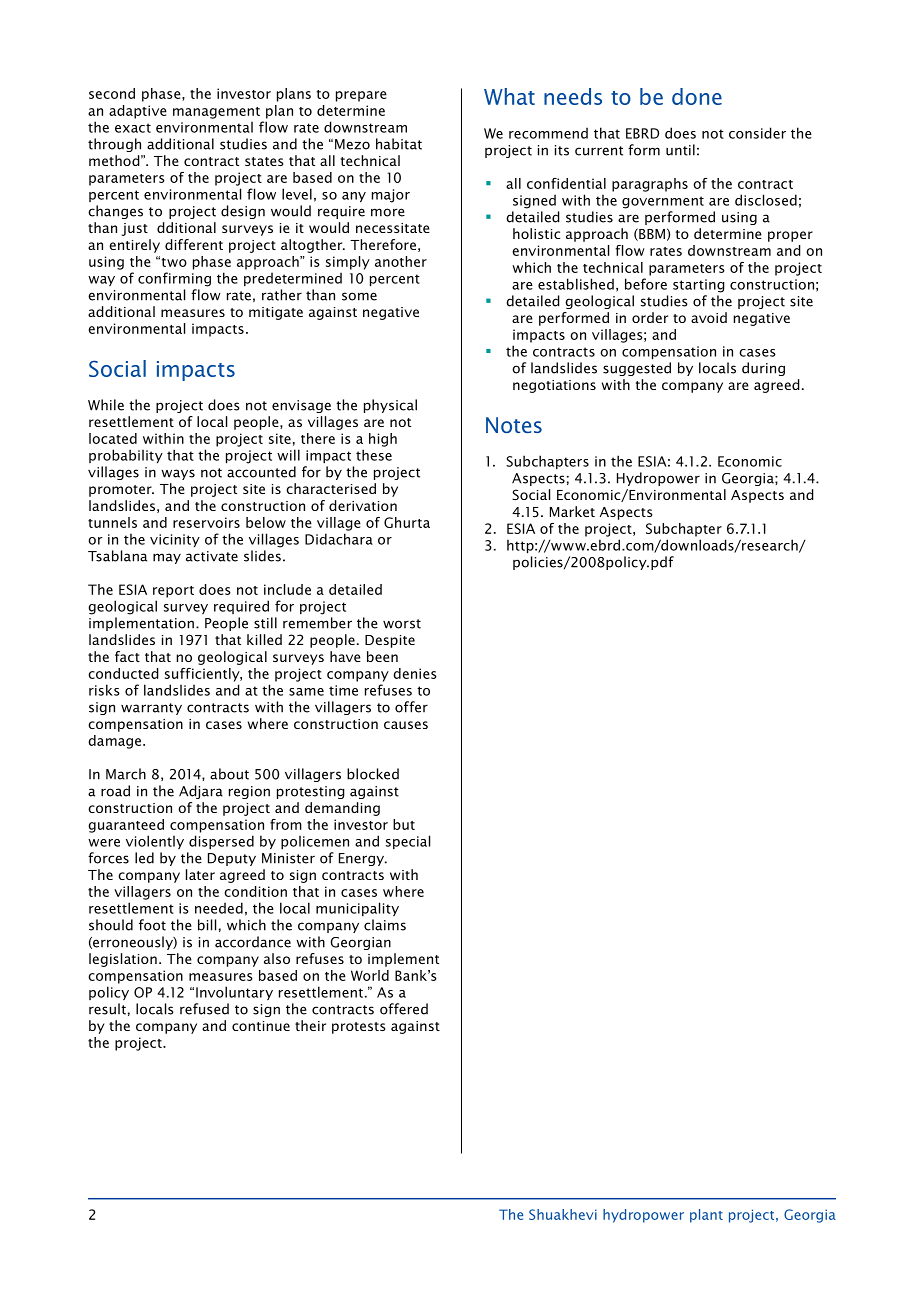  Describe the element at coordinates (697, 96) in the screenshot. I see `done` at that location.
